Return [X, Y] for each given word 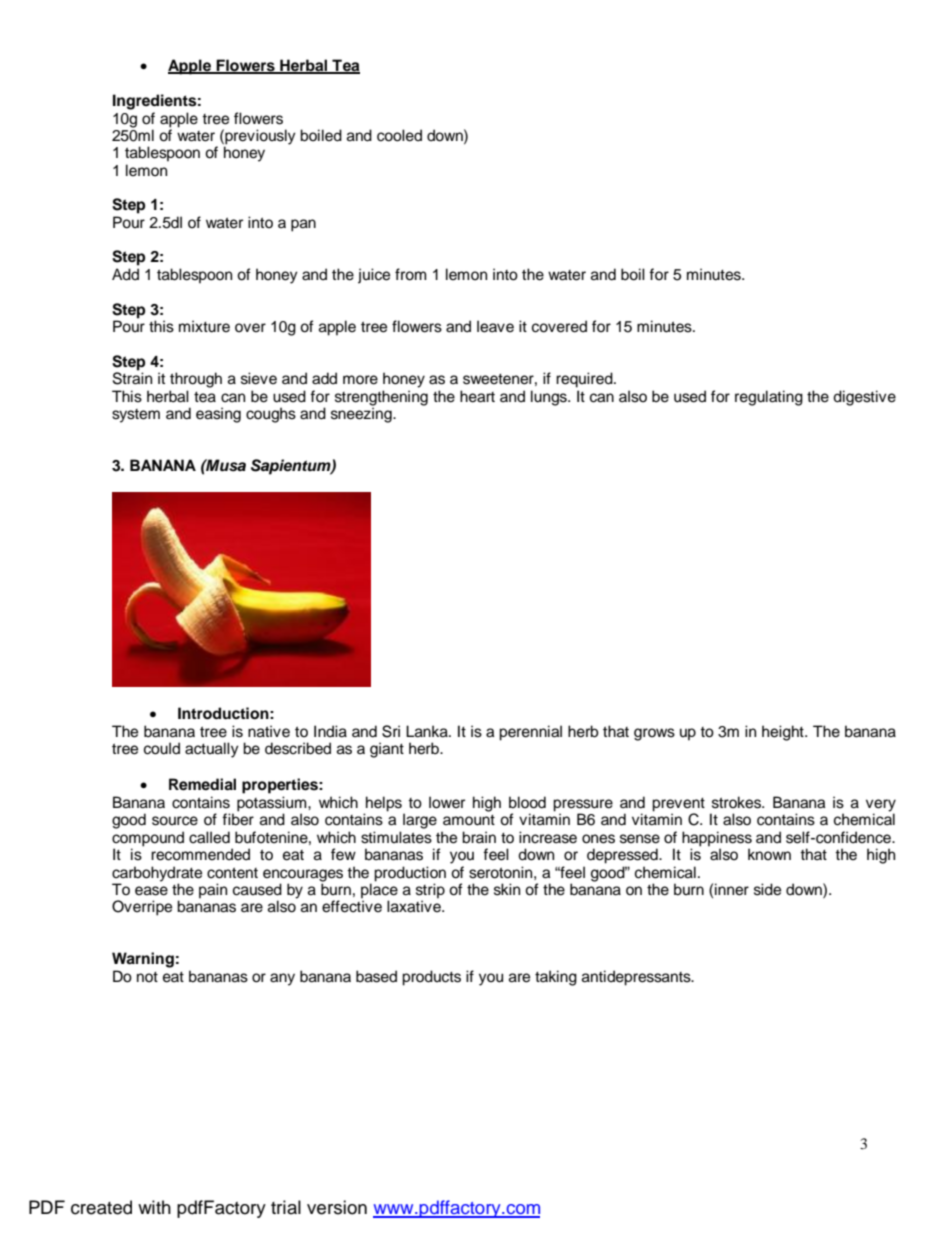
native [269, 731]
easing [218, 415]
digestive [864, 398]
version [337, 1207]
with [154, 1207]
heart [477, 396]
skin [507, 889]
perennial [530, 733]
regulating [769, 398]
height [784, 733]
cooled [399, 135]
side [767, 889]
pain [213, 891]
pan [303, 225]
